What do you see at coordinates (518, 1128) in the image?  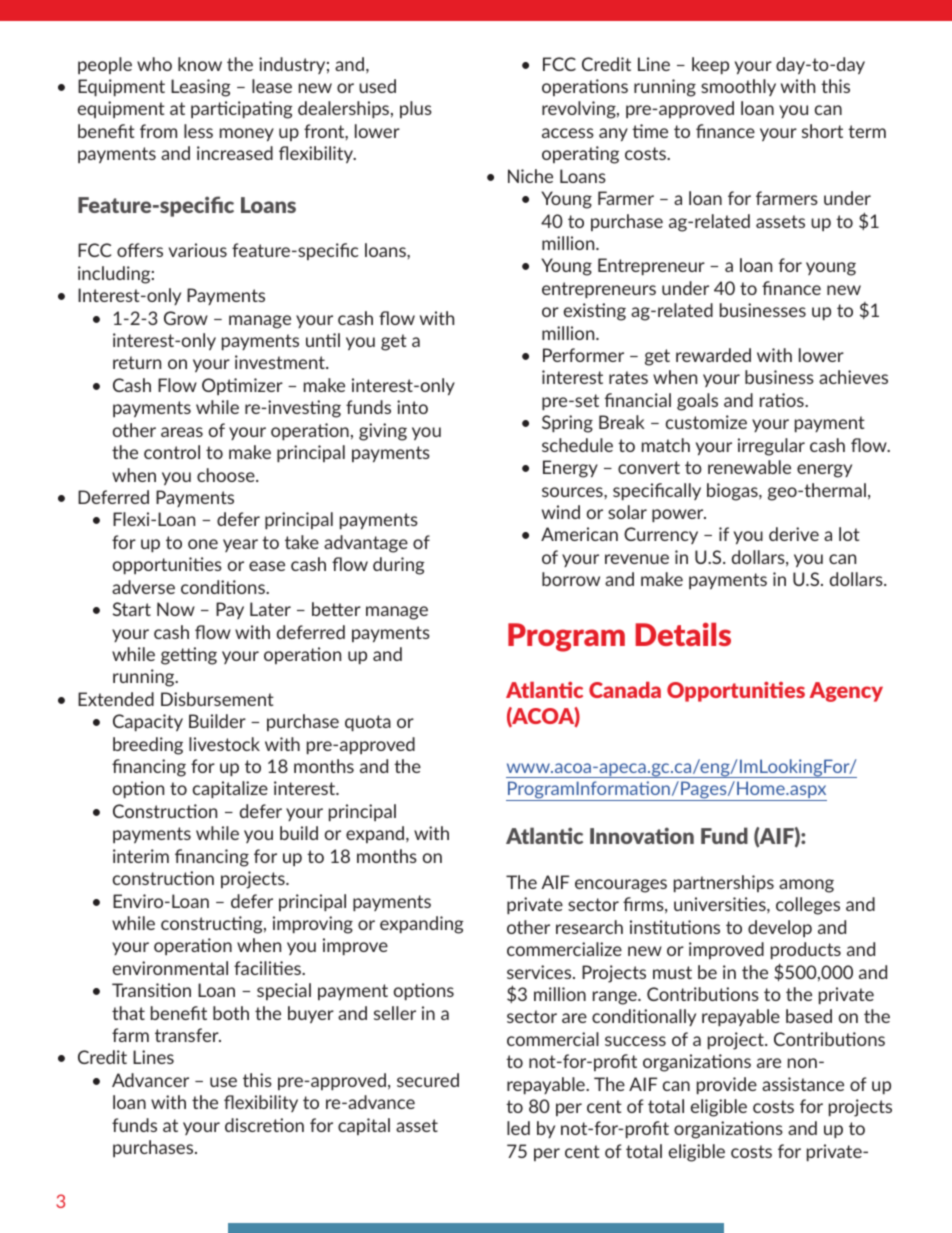 I see `led` at bounding box center [518, 1128].
